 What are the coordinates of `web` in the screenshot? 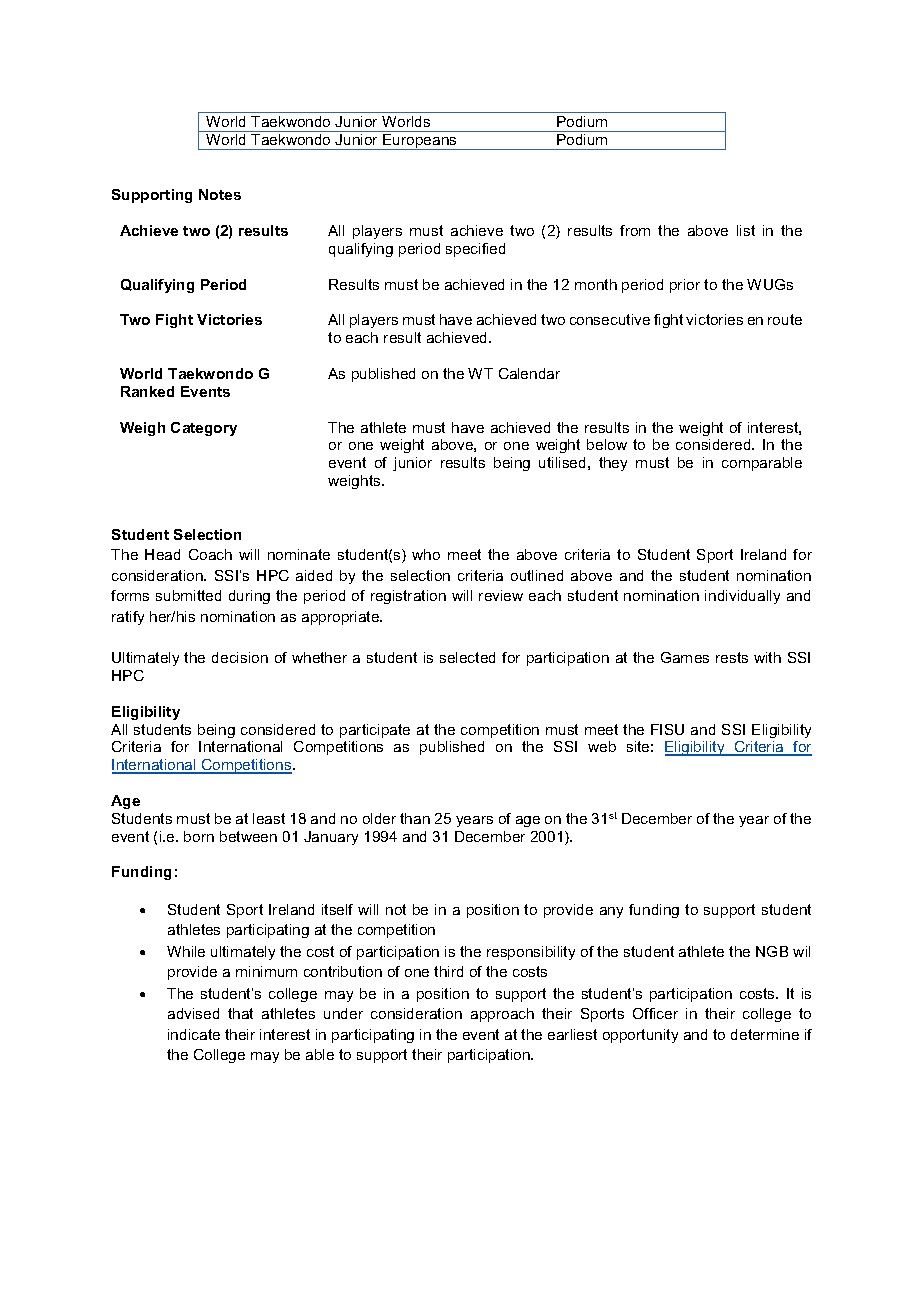 It's located at (602, 746).
